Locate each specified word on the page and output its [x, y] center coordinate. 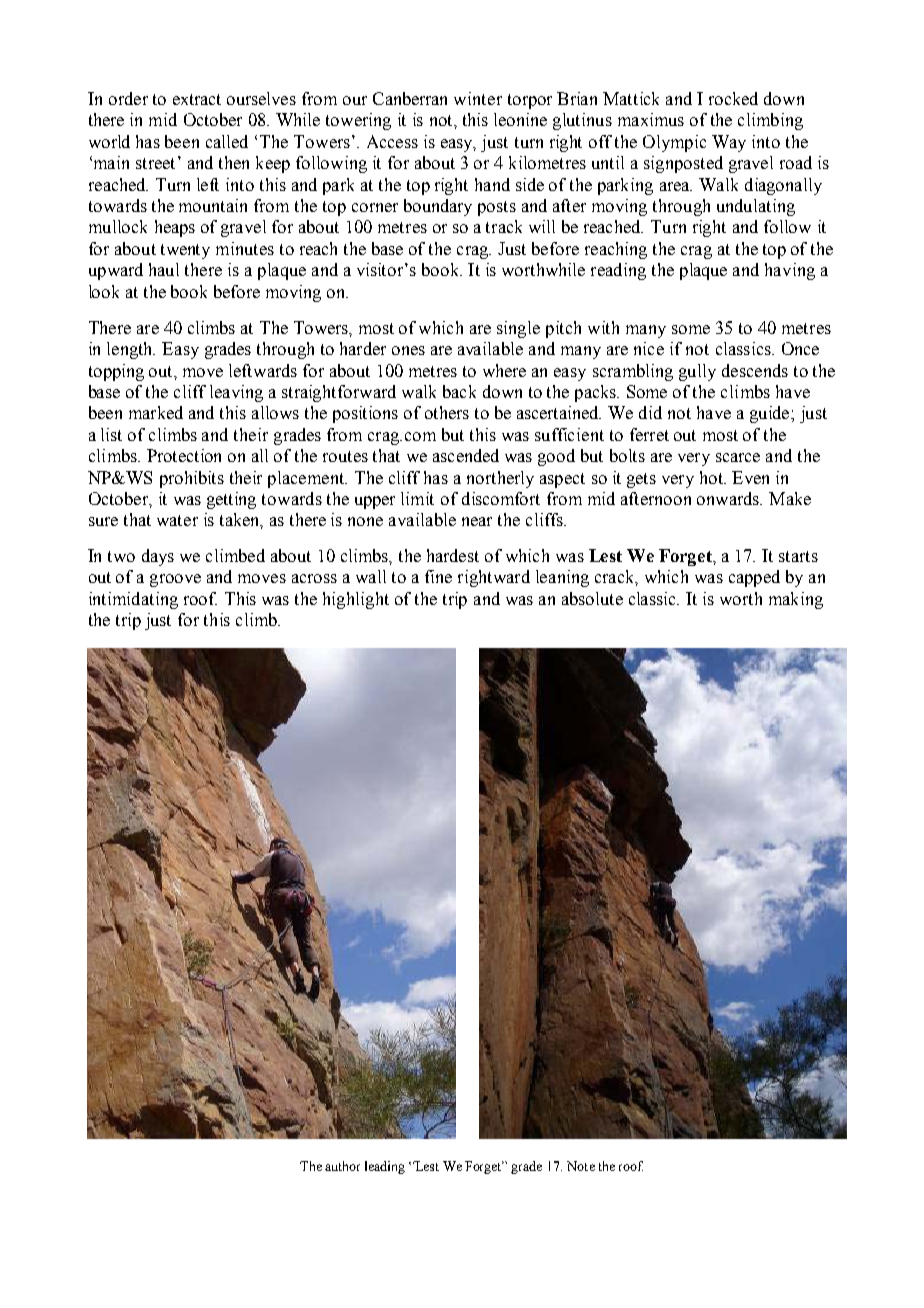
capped [754, 578]
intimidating [133, 600]
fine [438, 576]
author [342, 1166]
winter [478, 98]
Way [729, 143]
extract [197, 99]
